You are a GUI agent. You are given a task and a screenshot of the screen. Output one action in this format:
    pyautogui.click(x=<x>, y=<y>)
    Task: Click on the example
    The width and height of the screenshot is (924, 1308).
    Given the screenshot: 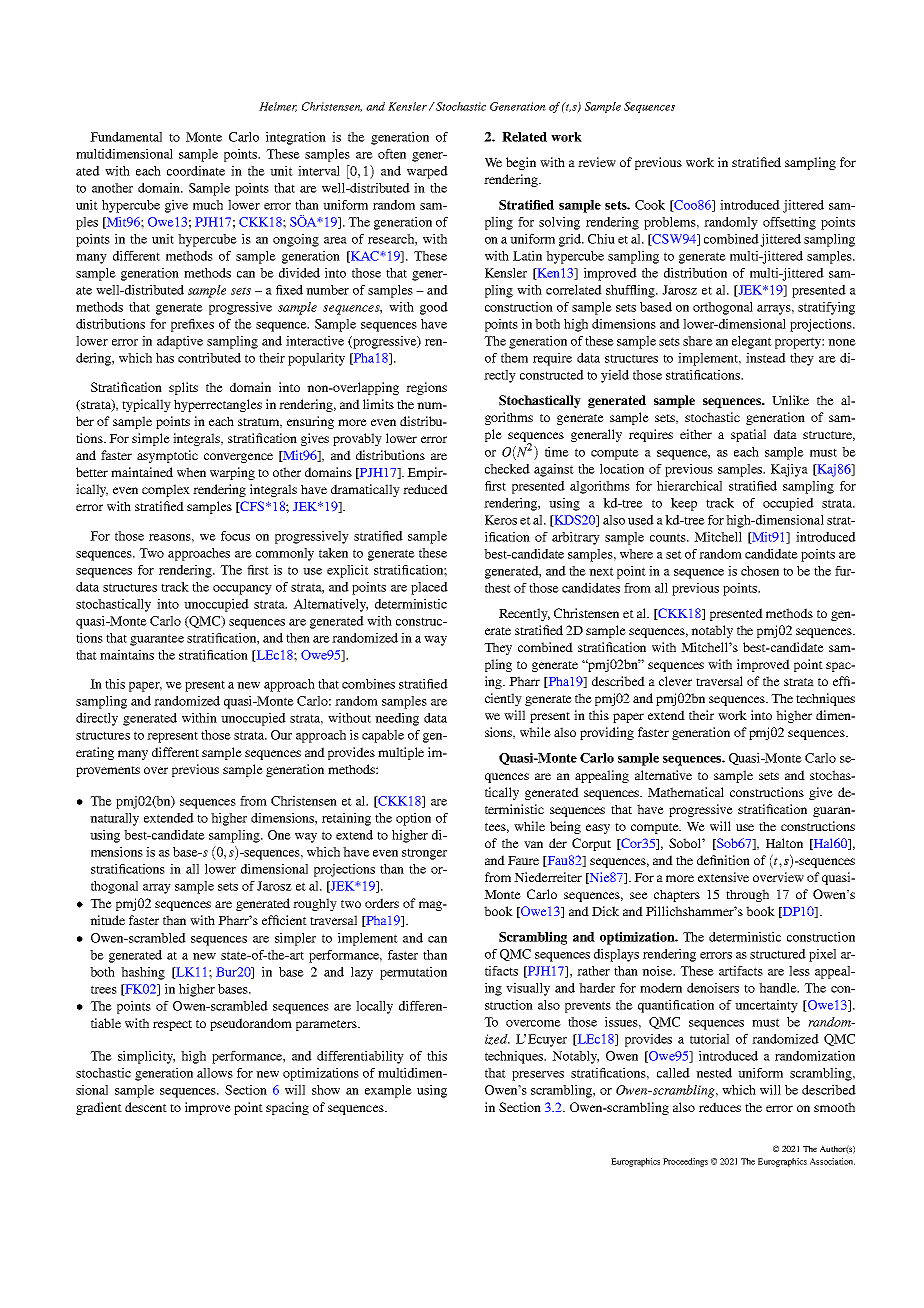 What is the action you would take?
    pyautogui.click(x=388, y=1091)
